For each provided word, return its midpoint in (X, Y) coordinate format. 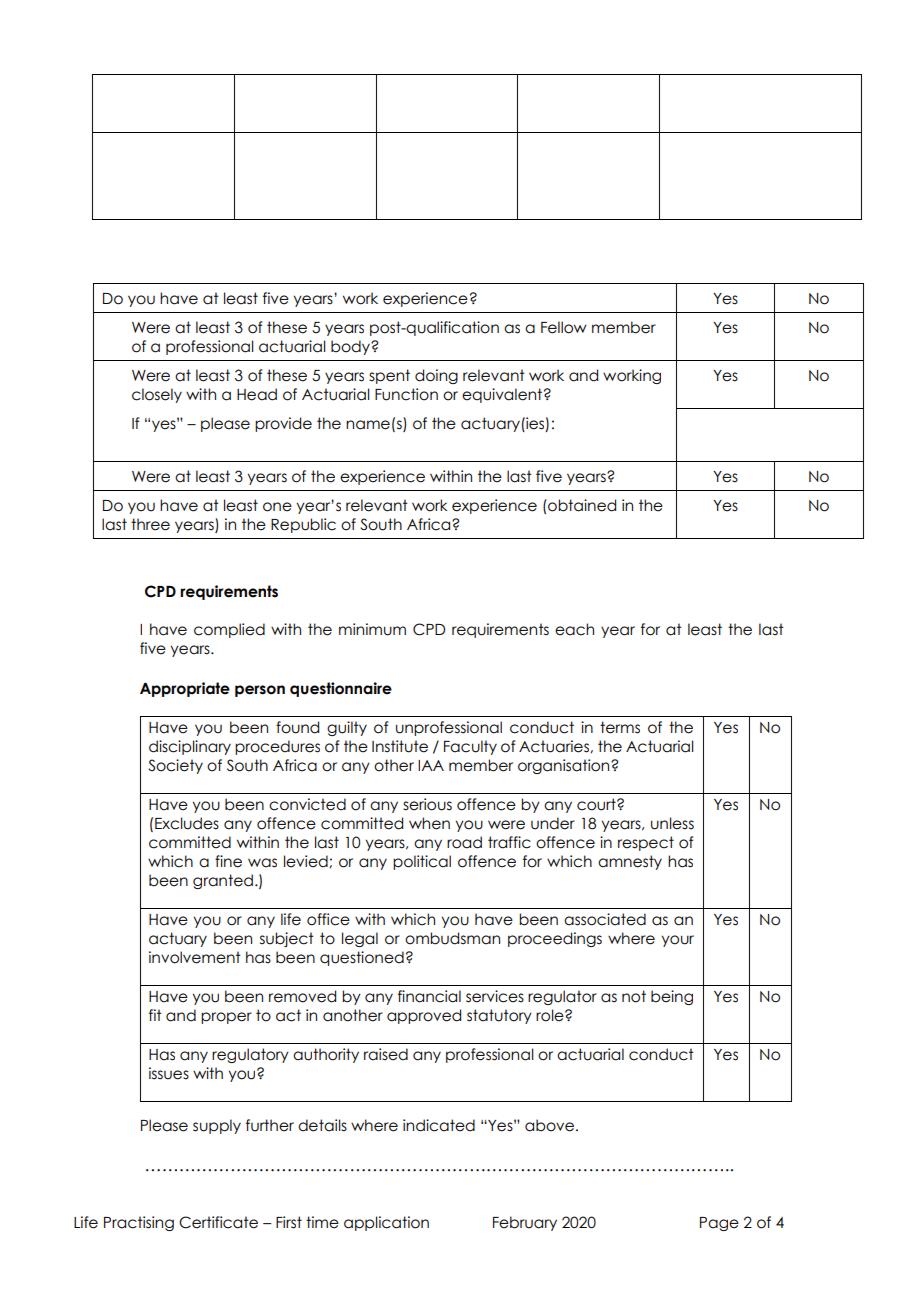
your (678, 941)
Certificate (218, 1222)
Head (257, 394)
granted (223, 881)
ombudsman (452, 938)
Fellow (564, 327)
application (386, 1223)
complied (229, 630)
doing (436, 376)
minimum (372, 629)
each (574, 629)
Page (719, 1224)
